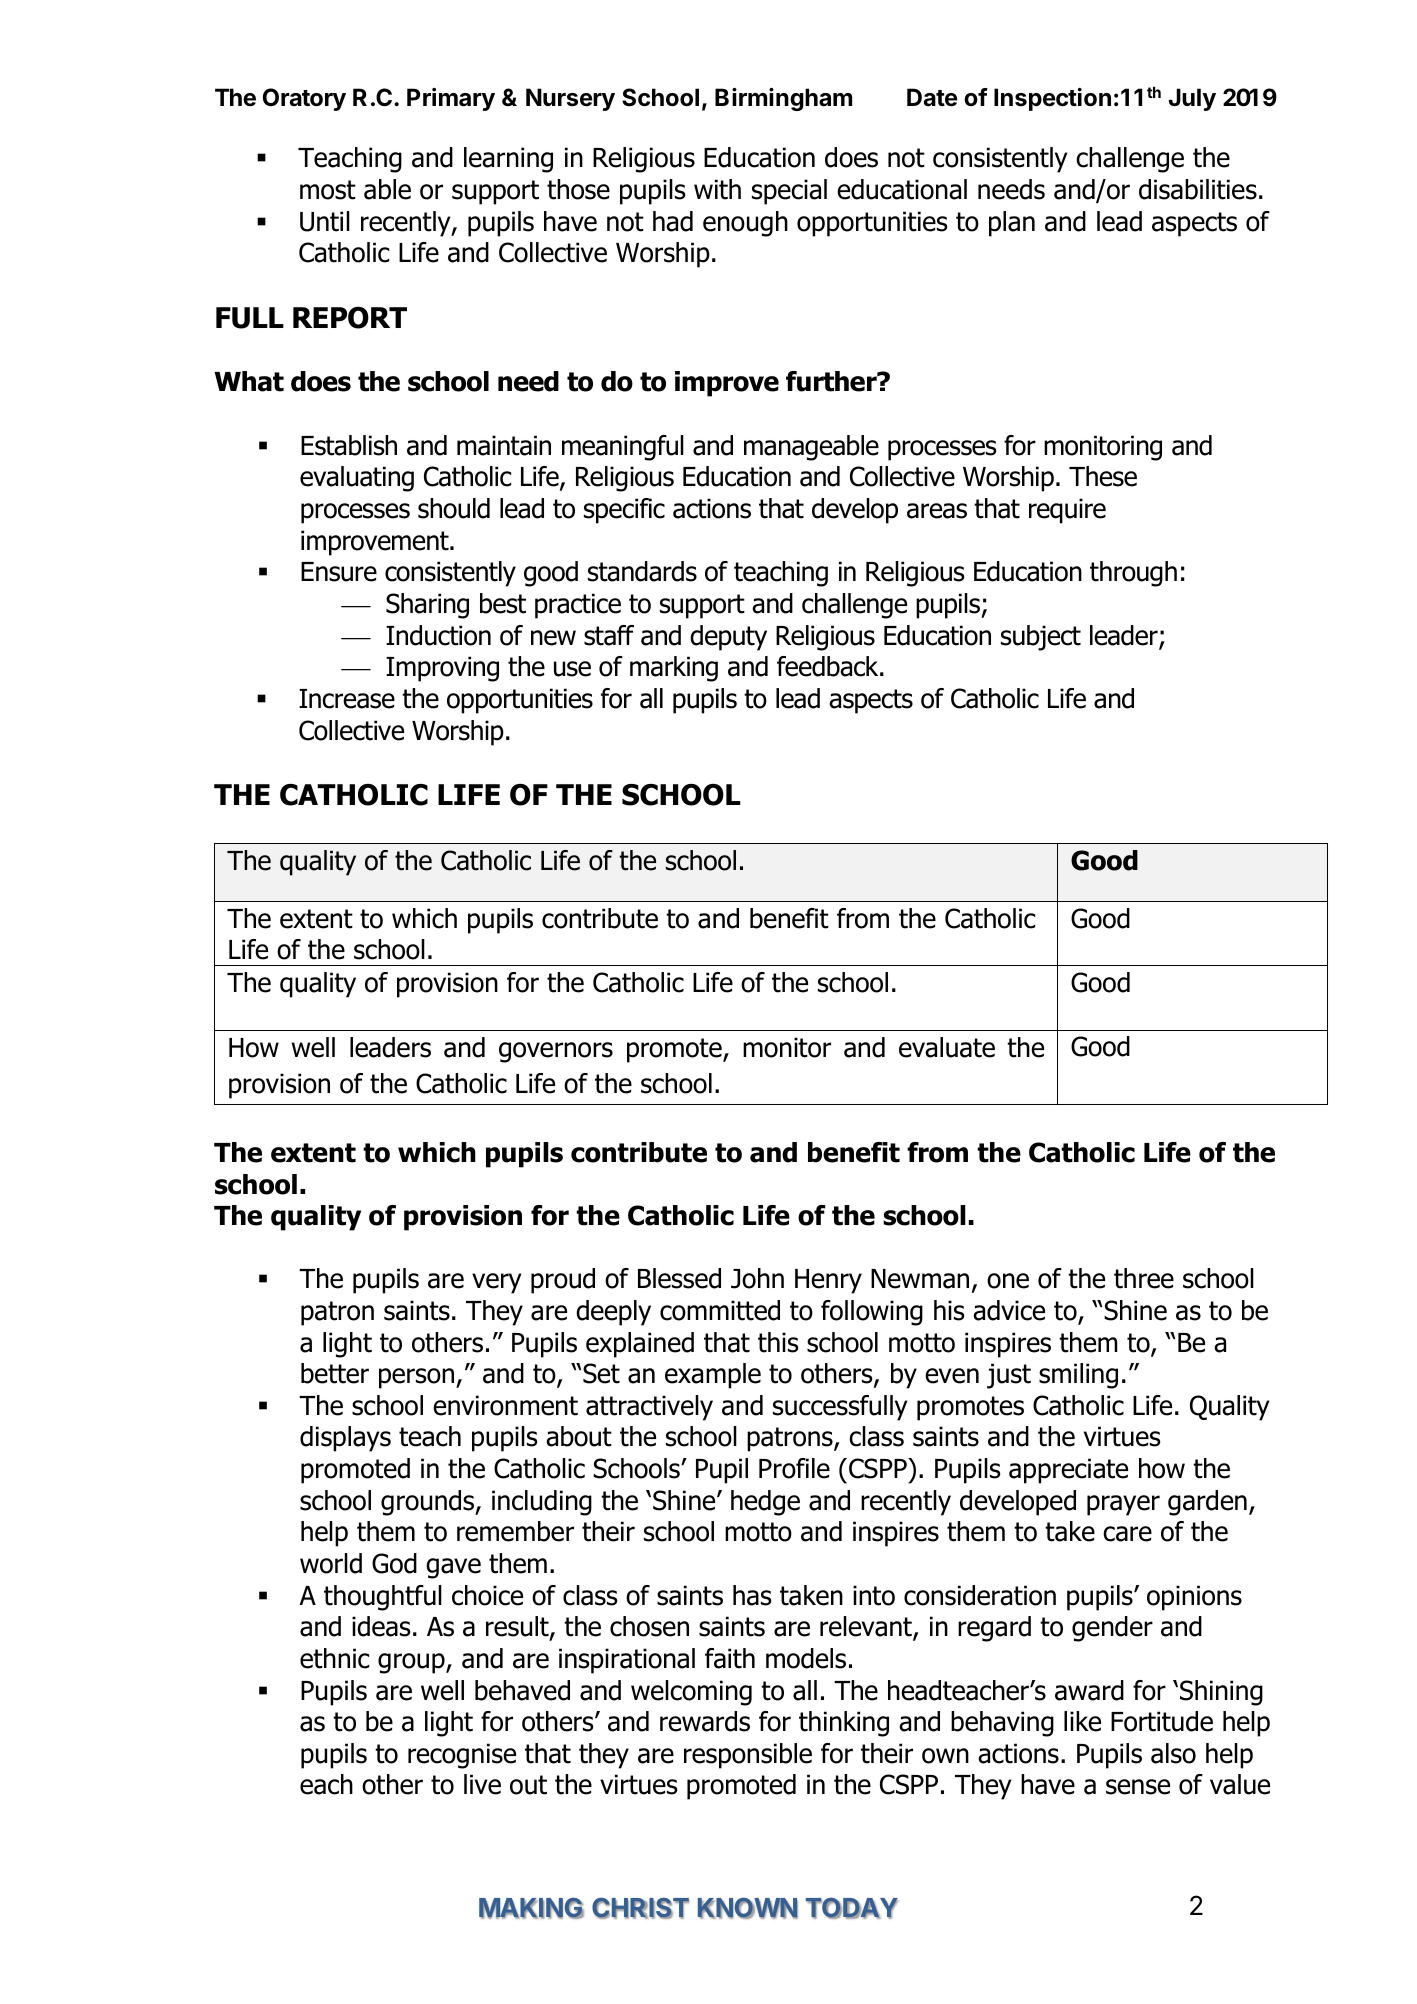  What do you see at coordinates (1198, 189) in the image?
I see `disabilities` at bounding box center [1198, 189].
